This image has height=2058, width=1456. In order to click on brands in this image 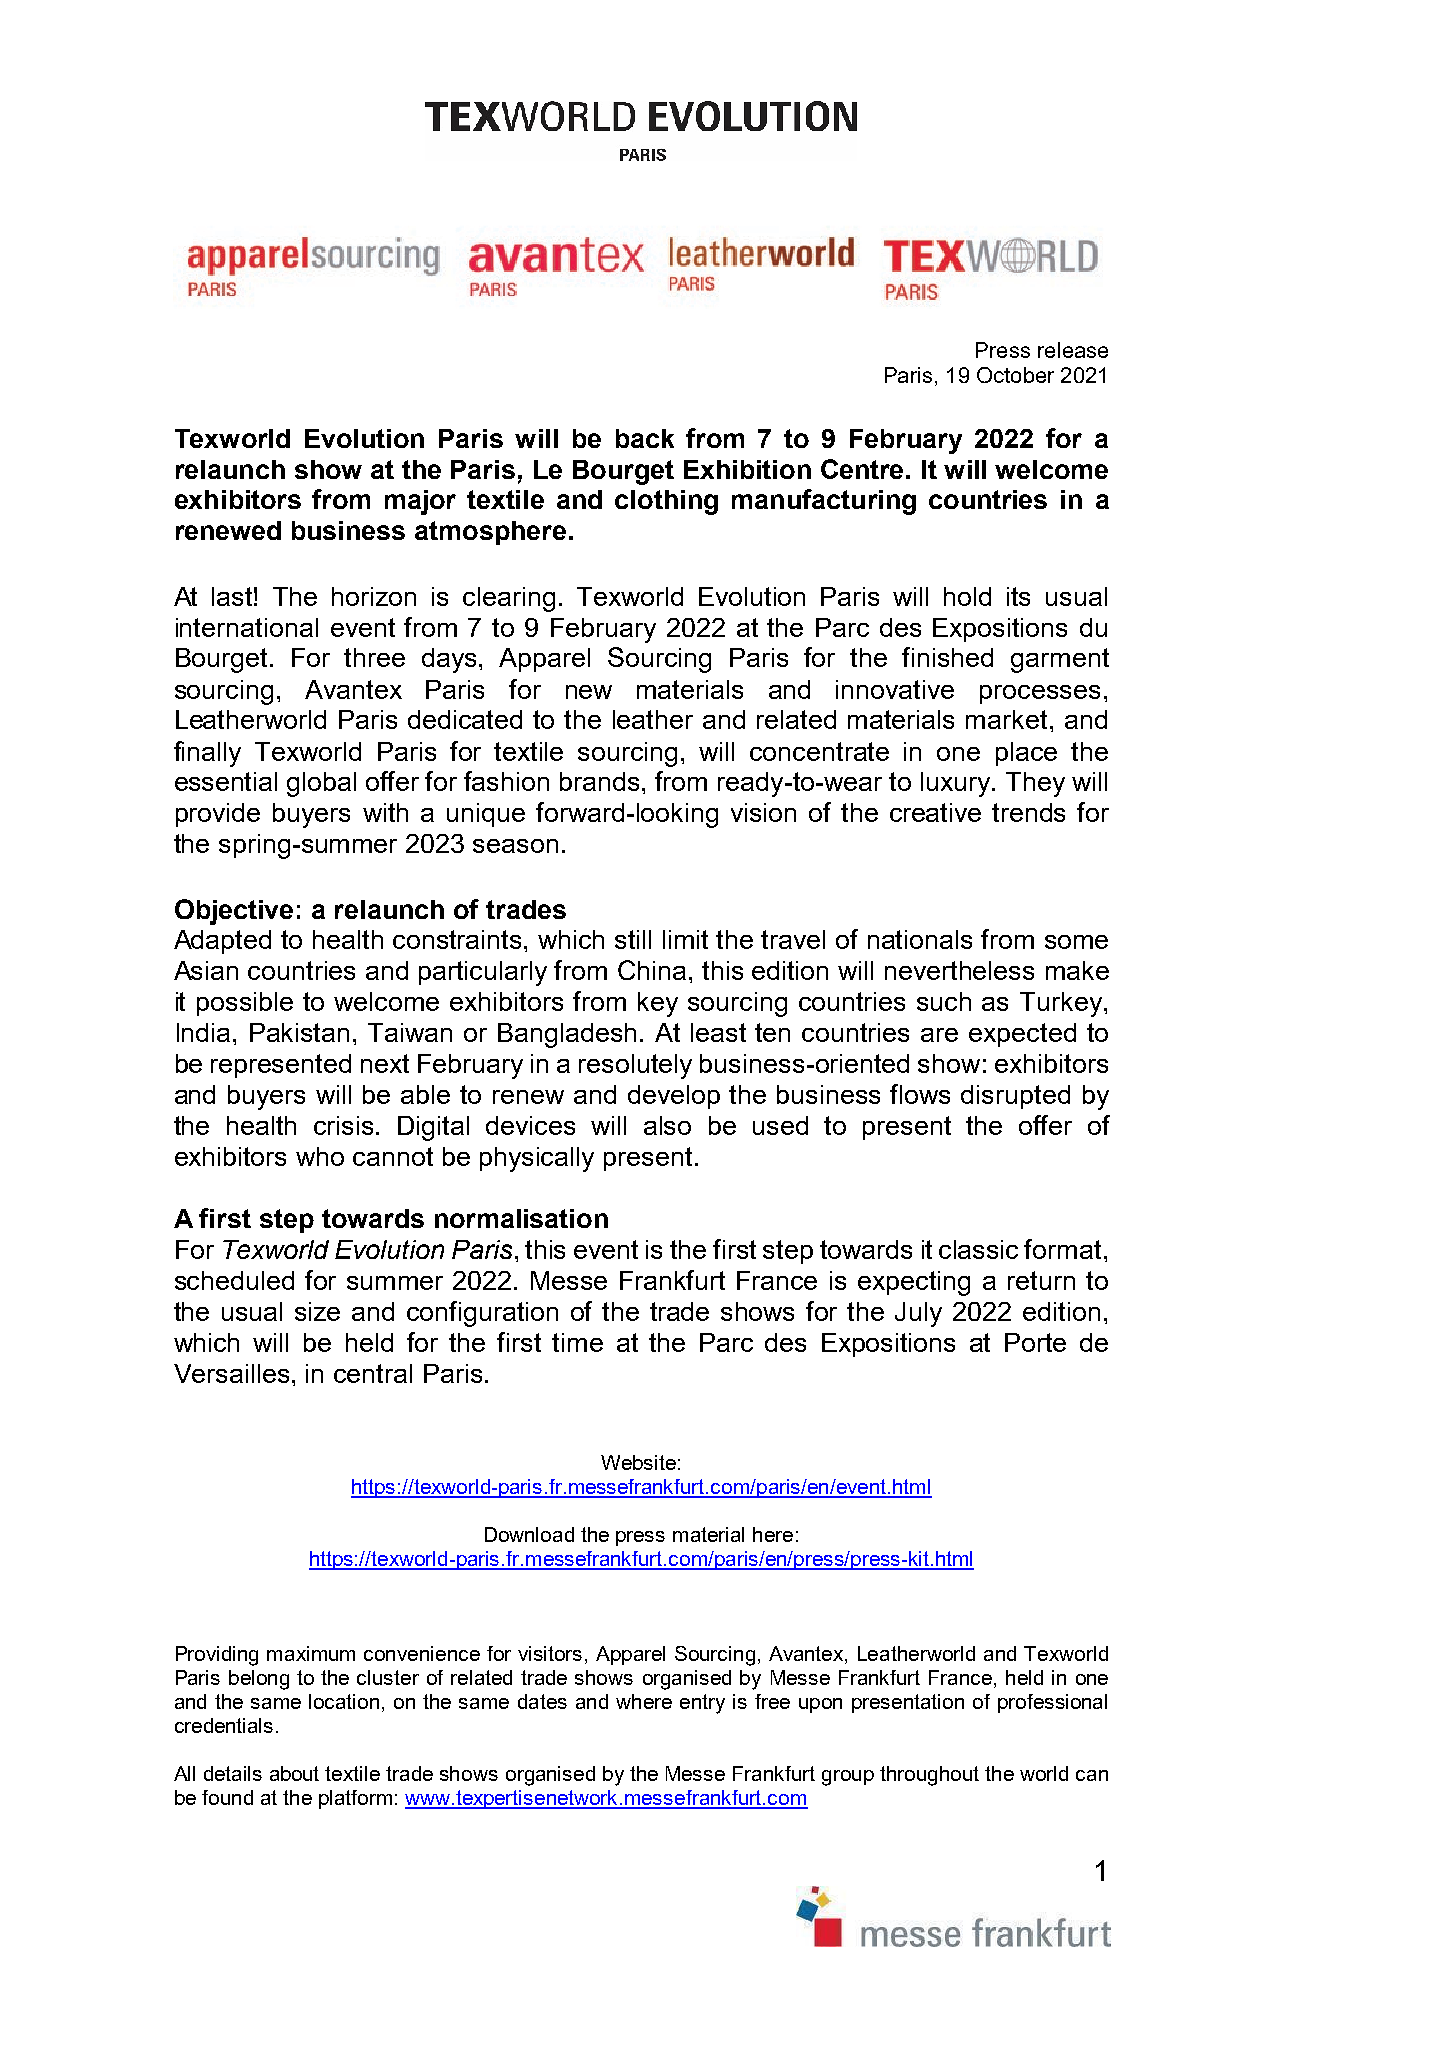, I will do `click(601, 781)`.
